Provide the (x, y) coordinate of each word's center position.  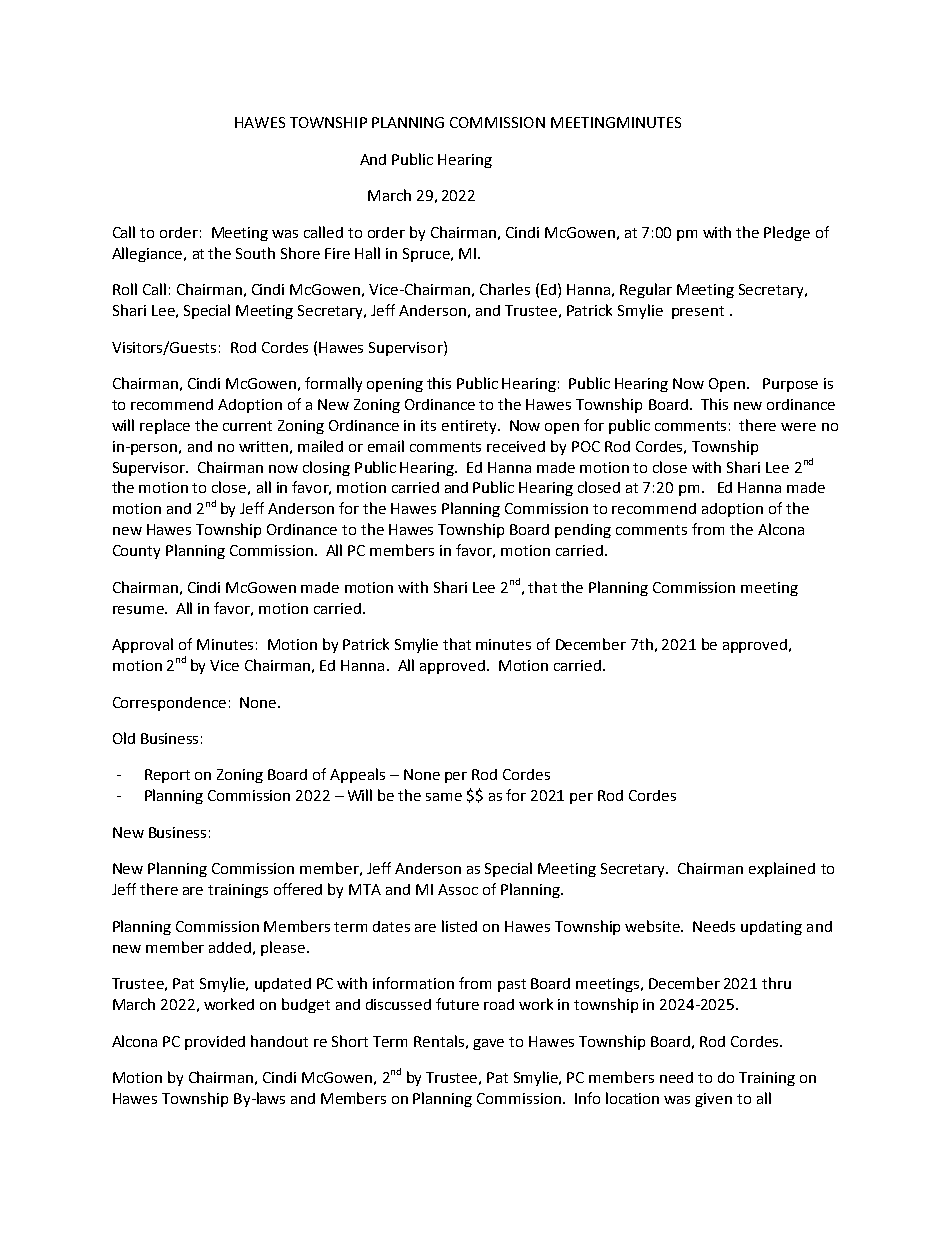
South (255, 253)
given (713, 1100)
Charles (505, 289)
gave (488, 1044)
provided (215, 1043)
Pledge (787, 233)
